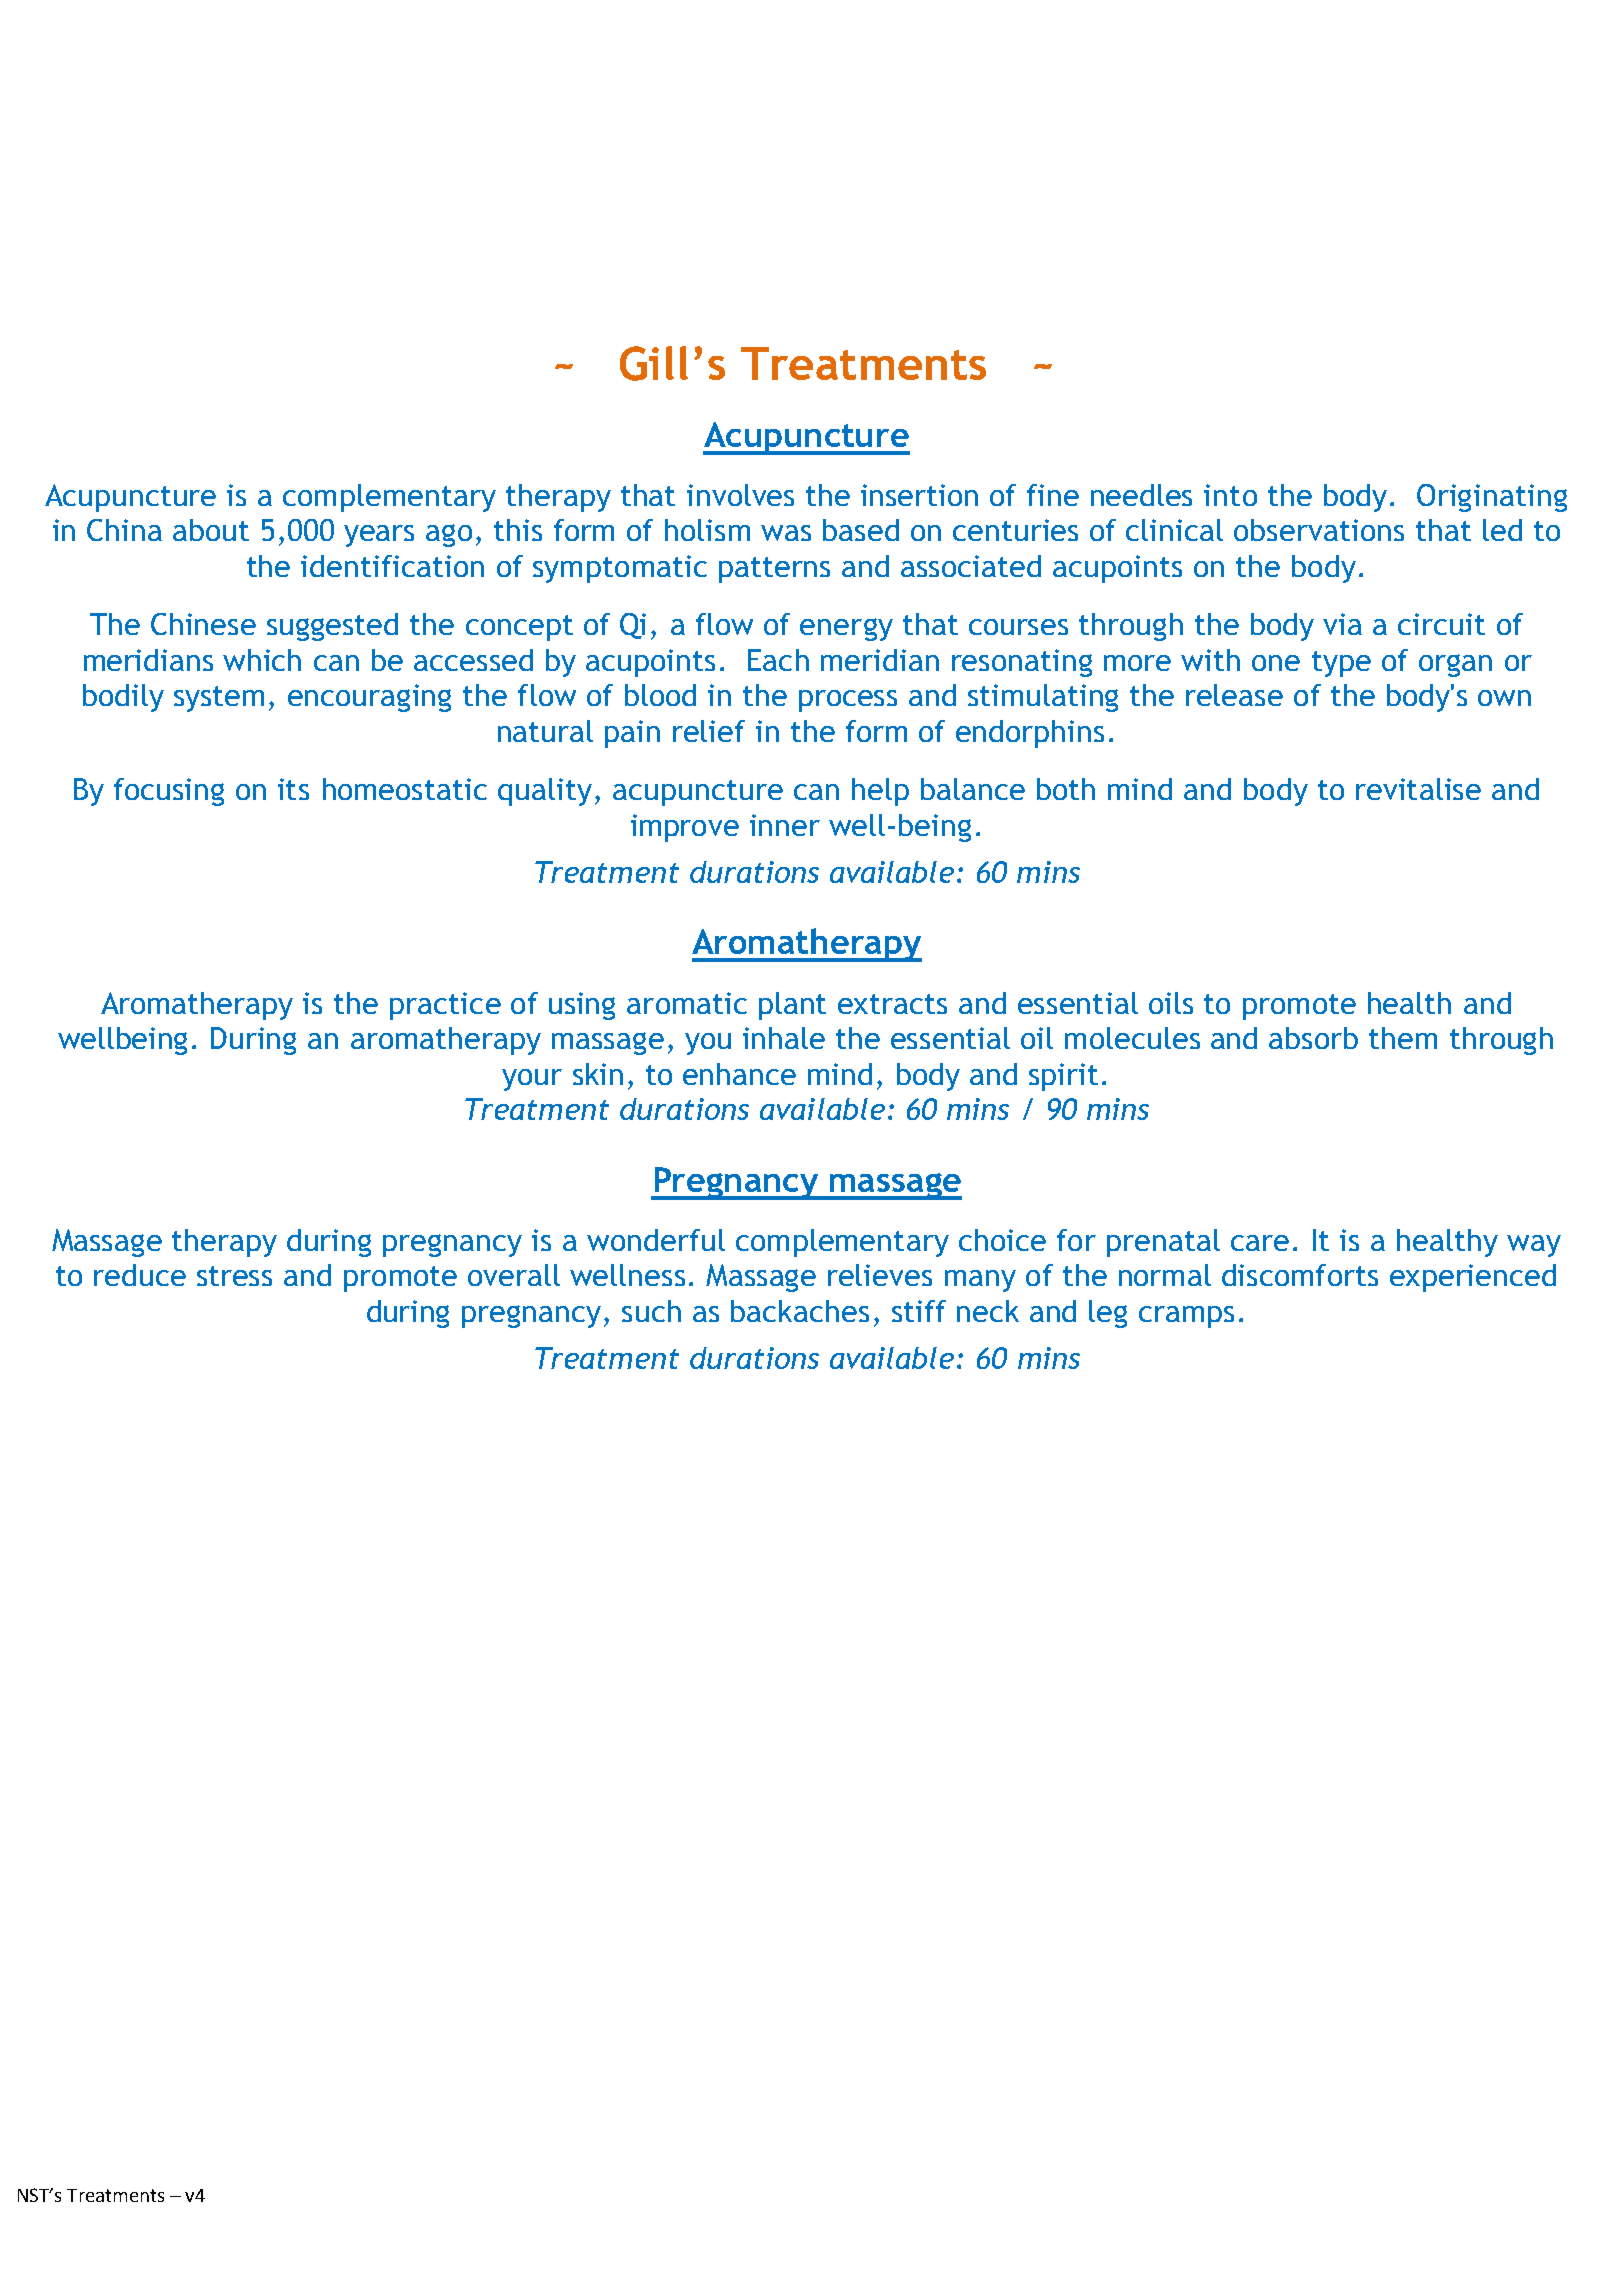 The image size is (1609, 2275). What do you see at coordinates (792, 1006) in the screenshot?
I see `plant` at bounding box center [792, 1006].
